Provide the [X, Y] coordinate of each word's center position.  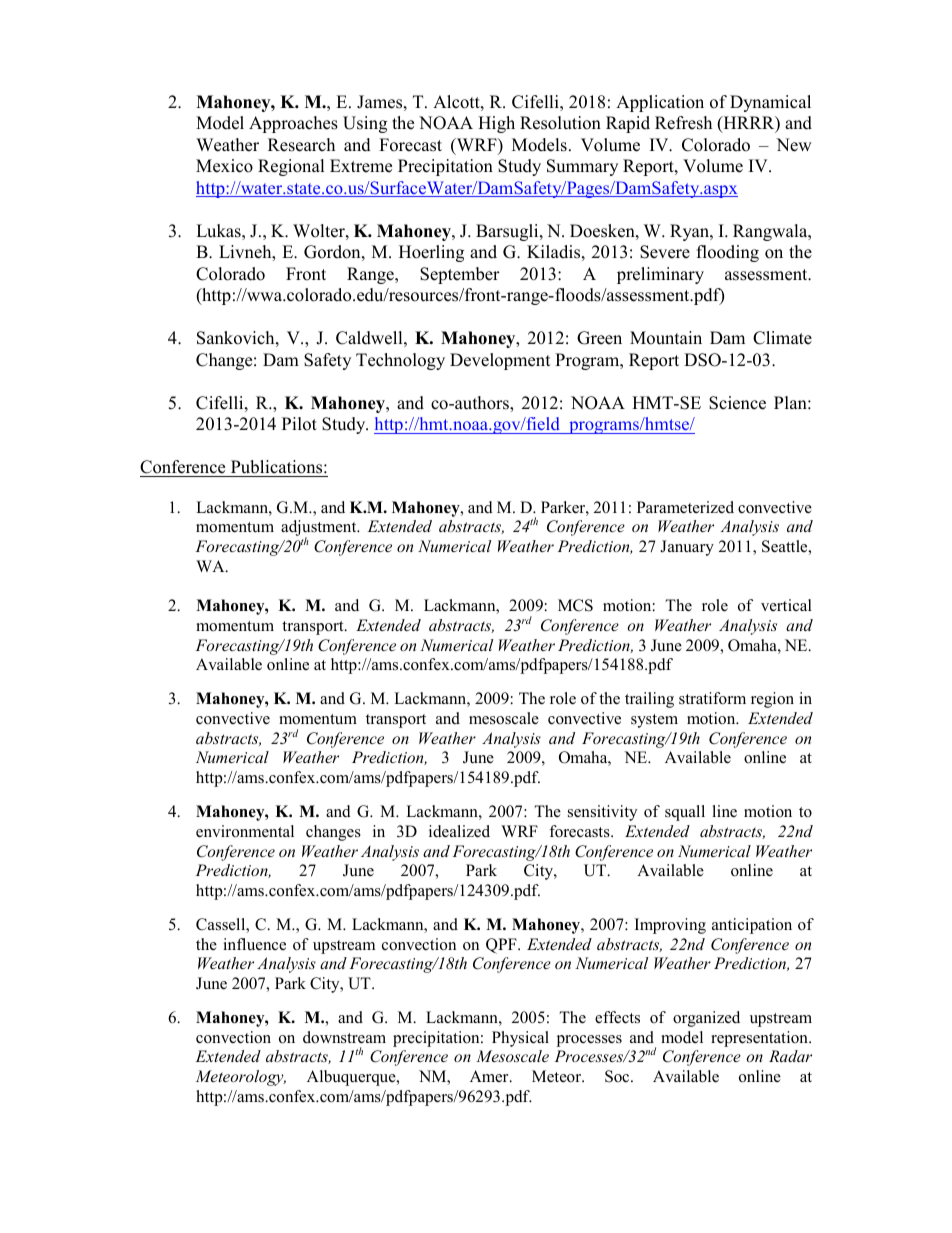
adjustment [320, 529]
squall [685, 813]
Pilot [299, 424]
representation [760, 1039]
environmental [245, 831]
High [496, 124]
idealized [459, 831]
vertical [786, 605]
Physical [520, 1039]
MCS [575, 605]
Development [500, 361]
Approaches [293, 124]
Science [737, 403]
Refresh [683, 123]
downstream [344, 1037]
